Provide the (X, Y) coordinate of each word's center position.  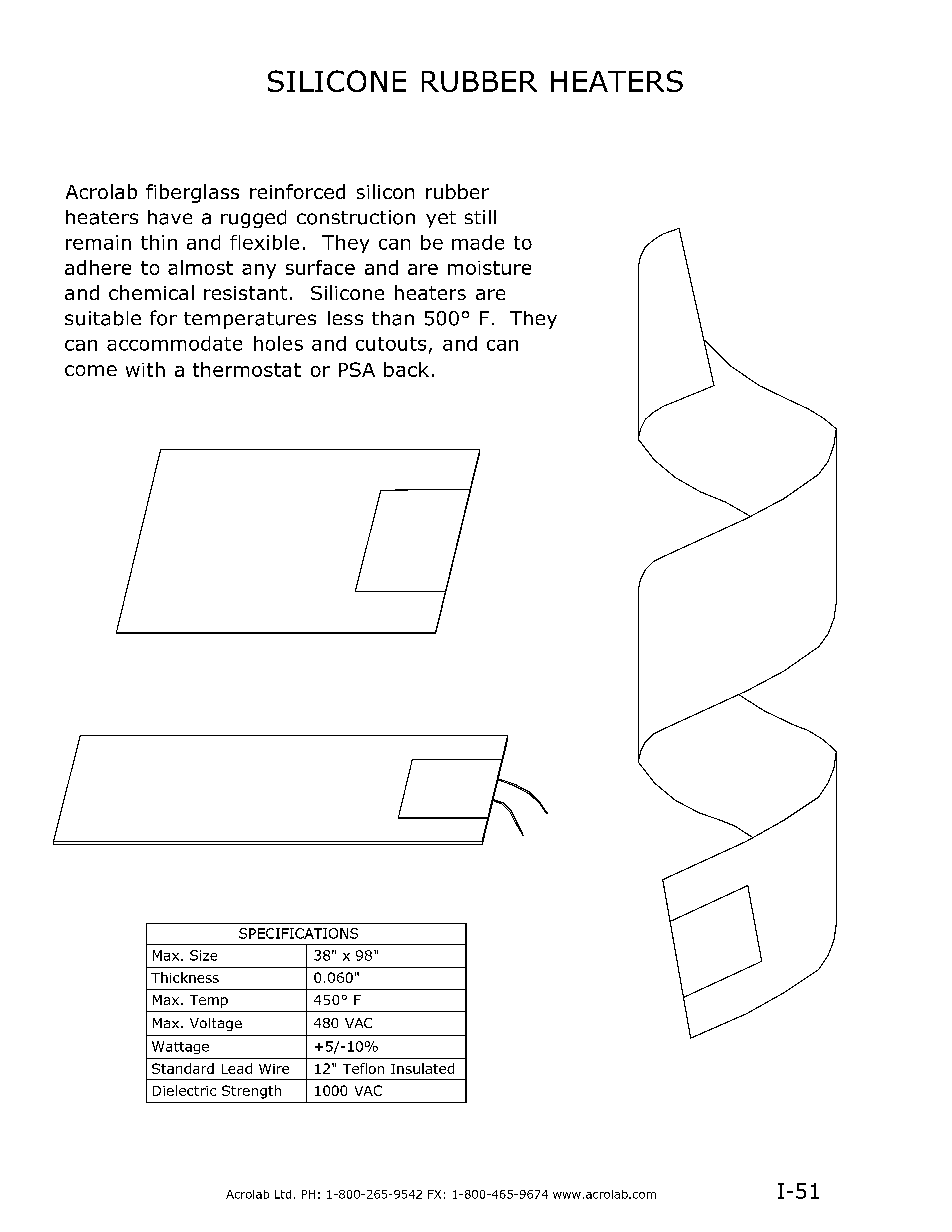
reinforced (297, 191)
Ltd (283, 1194)
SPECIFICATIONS (298, 933)
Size (203, 955)
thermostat (247, 369)
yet (441, 219)
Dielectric (184, 1090)
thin (159, 242)
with (145, 369)
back (406, 369)
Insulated (422, 1068)
